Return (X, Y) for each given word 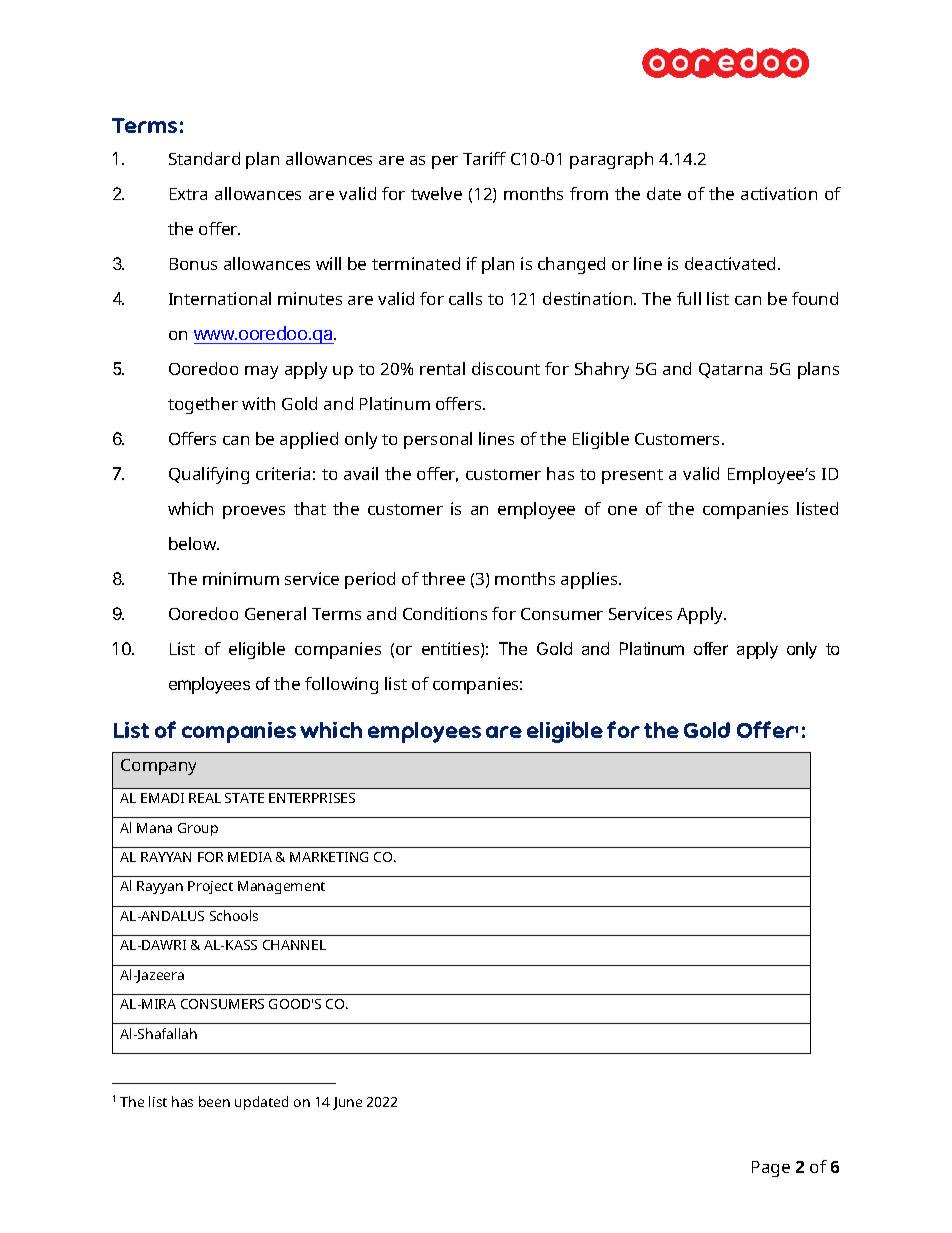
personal (438, 440)
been (214, 1101)
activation (779, 193)
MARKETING (329, 857)
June (347, 1103)
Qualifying (209, 475)
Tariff (484, 158)
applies (590, 580)
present (632, 476)
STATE (244, 798)
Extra (188, 194)
